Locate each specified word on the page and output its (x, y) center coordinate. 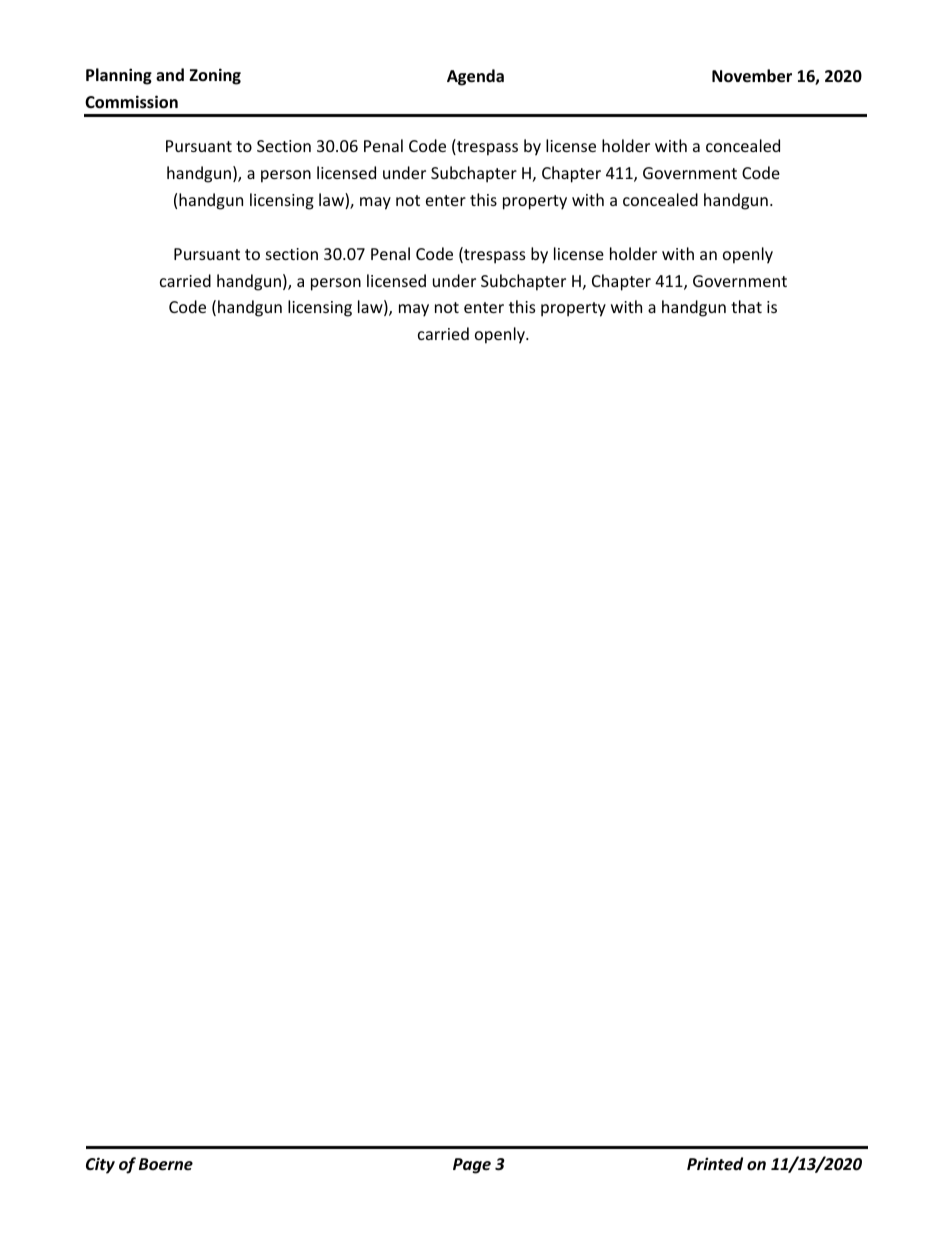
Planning (119, 76)
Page (472, 1166)
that (746, 306)
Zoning (215, 76)
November (752, 76)
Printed (715, 1163)
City (100, 1165)
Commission (131, 102)
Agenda (475, 77)
